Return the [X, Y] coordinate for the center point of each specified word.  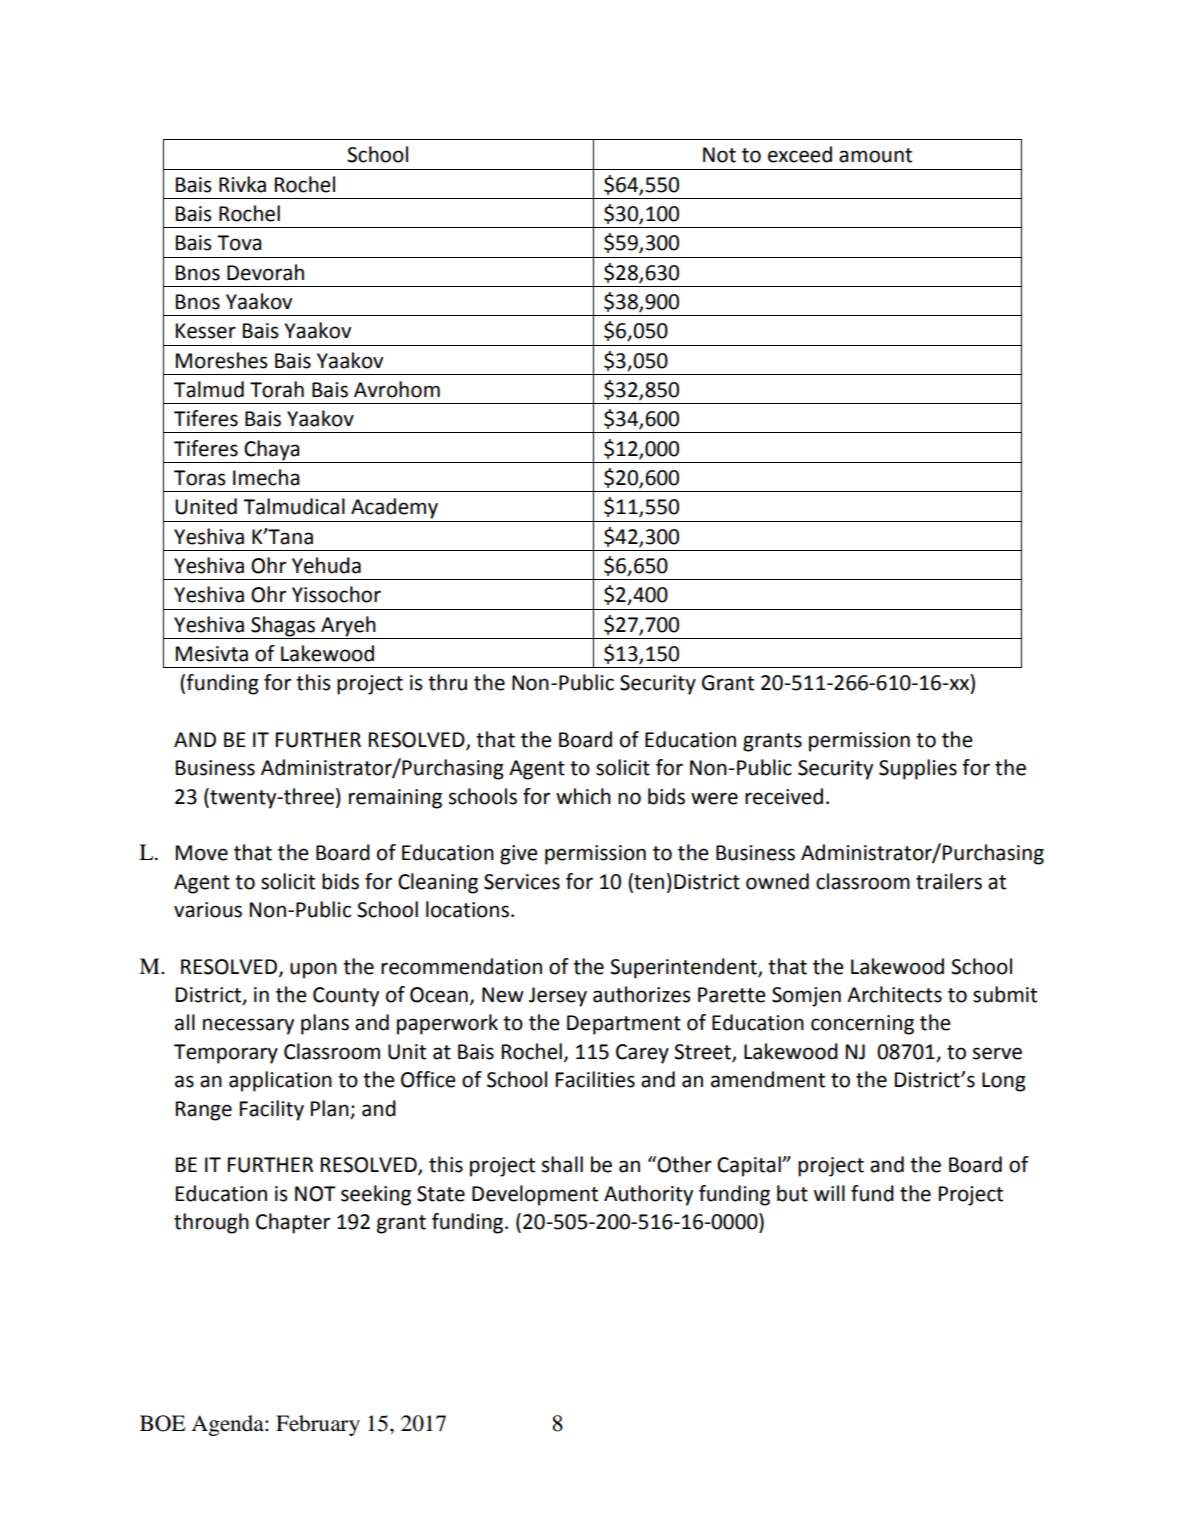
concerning [862, 1025]
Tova [239, 243]
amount [875, 155]
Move [202, 853]
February [318, 1425]
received [784, 796]
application [280, 1081]
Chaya [272, 450]
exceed [800, 154]
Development [535, 1195]
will [829, 1193]
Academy [394, 508]
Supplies [918, 769]
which [583, 796]
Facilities [595, 1079]
